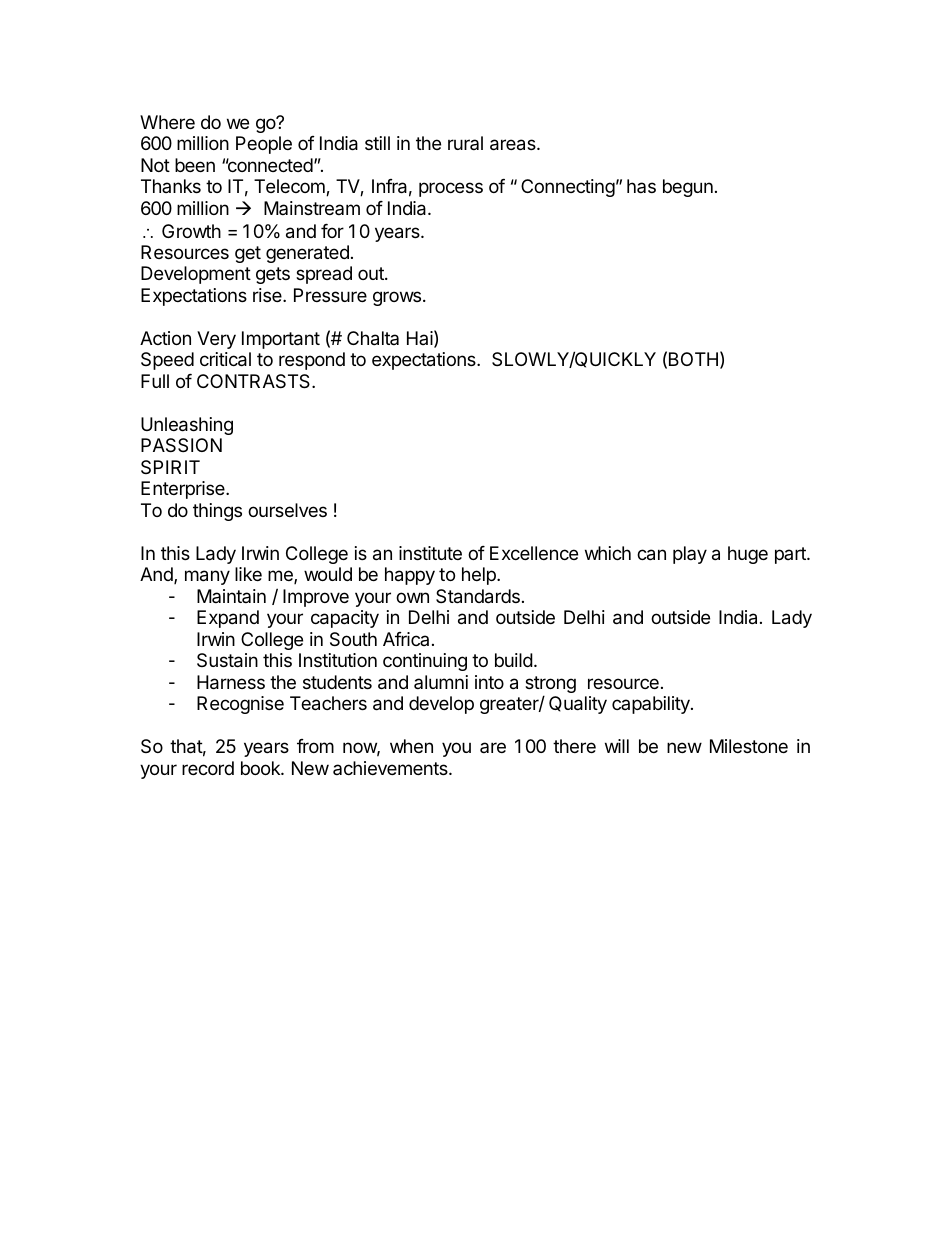 This page has height=1233, width=952. What do you see at coordinates (749, 746) in the page?
I see `Milestone` at bounding box center [749, 746].
